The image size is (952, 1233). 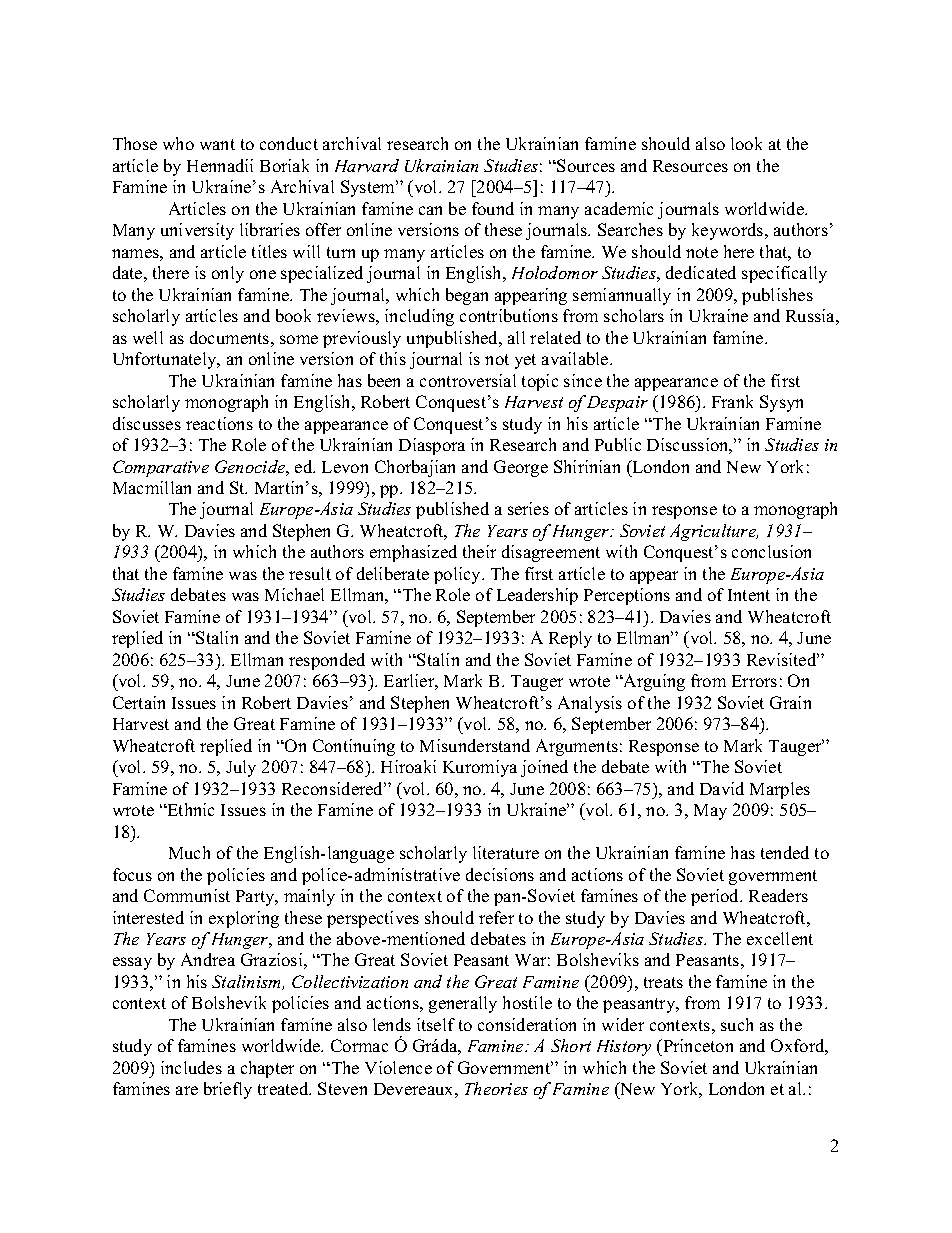 What do you see at coordinates (496, 1088) in the screenshot?
I see `Theories` at bounding box center [496, 1088].
